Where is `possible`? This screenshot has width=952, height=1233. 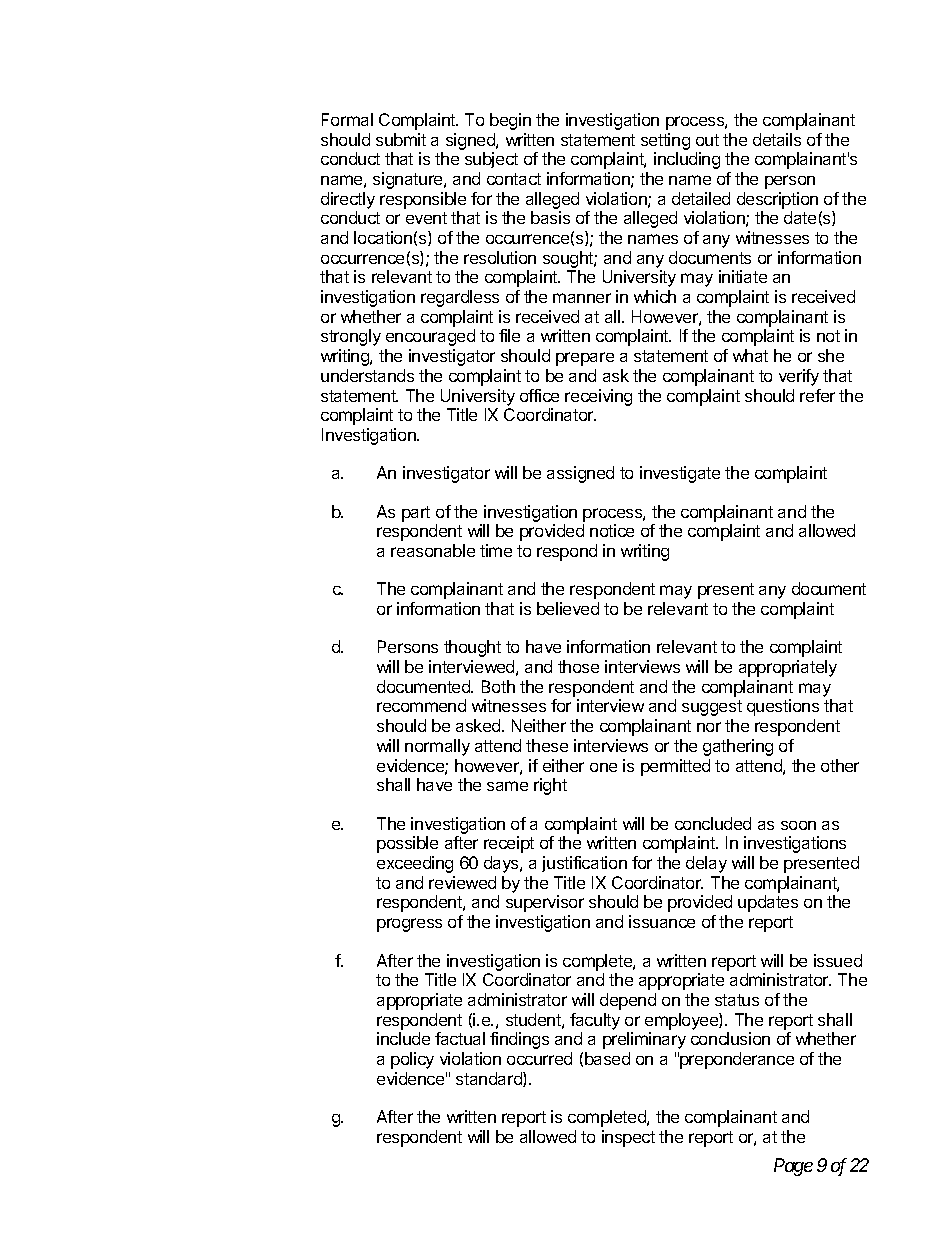
possible is located at coordinates (407, 844).
